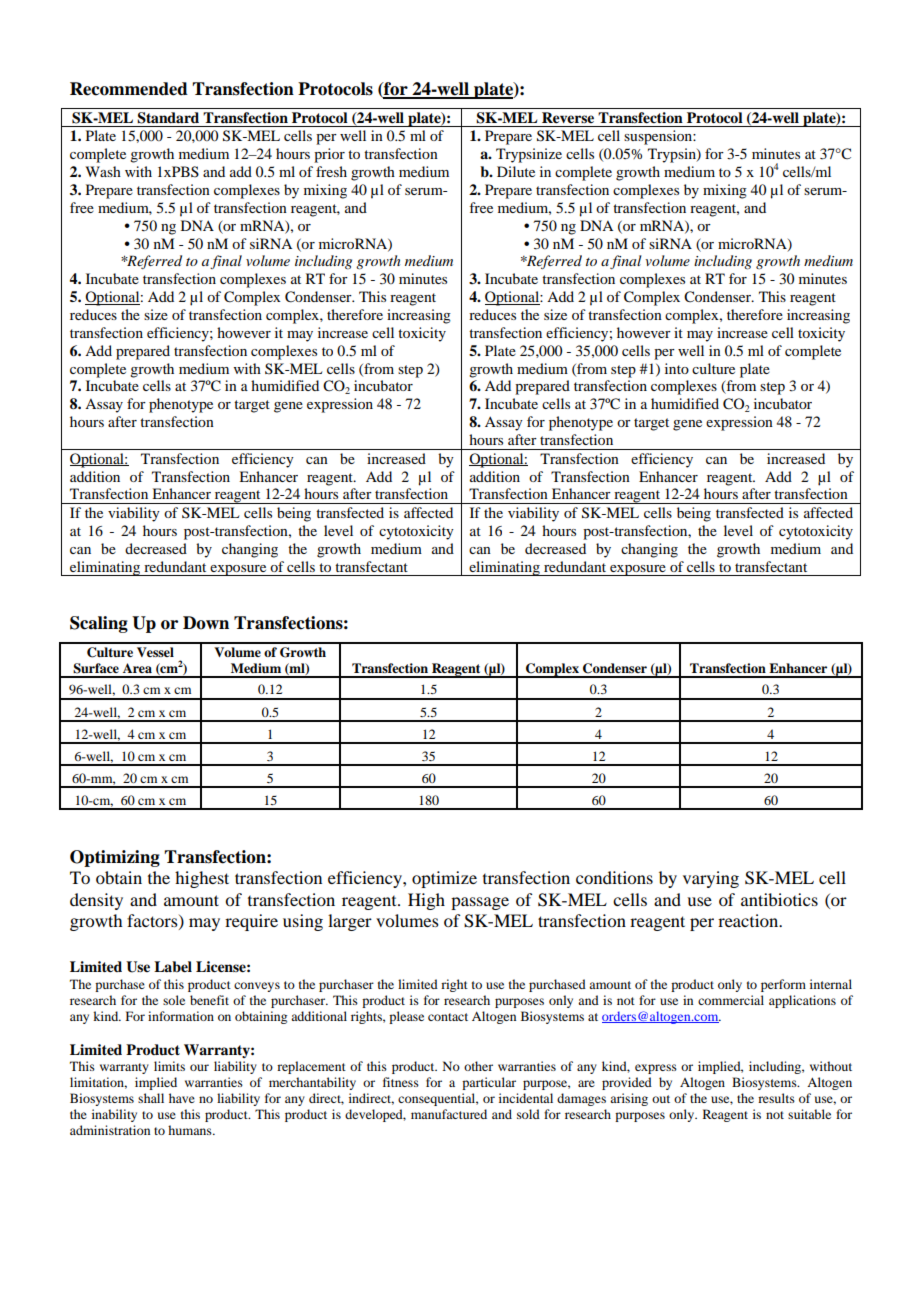  Describe the element at coordinates (677, 368) in the image. I see `into` at that location.
